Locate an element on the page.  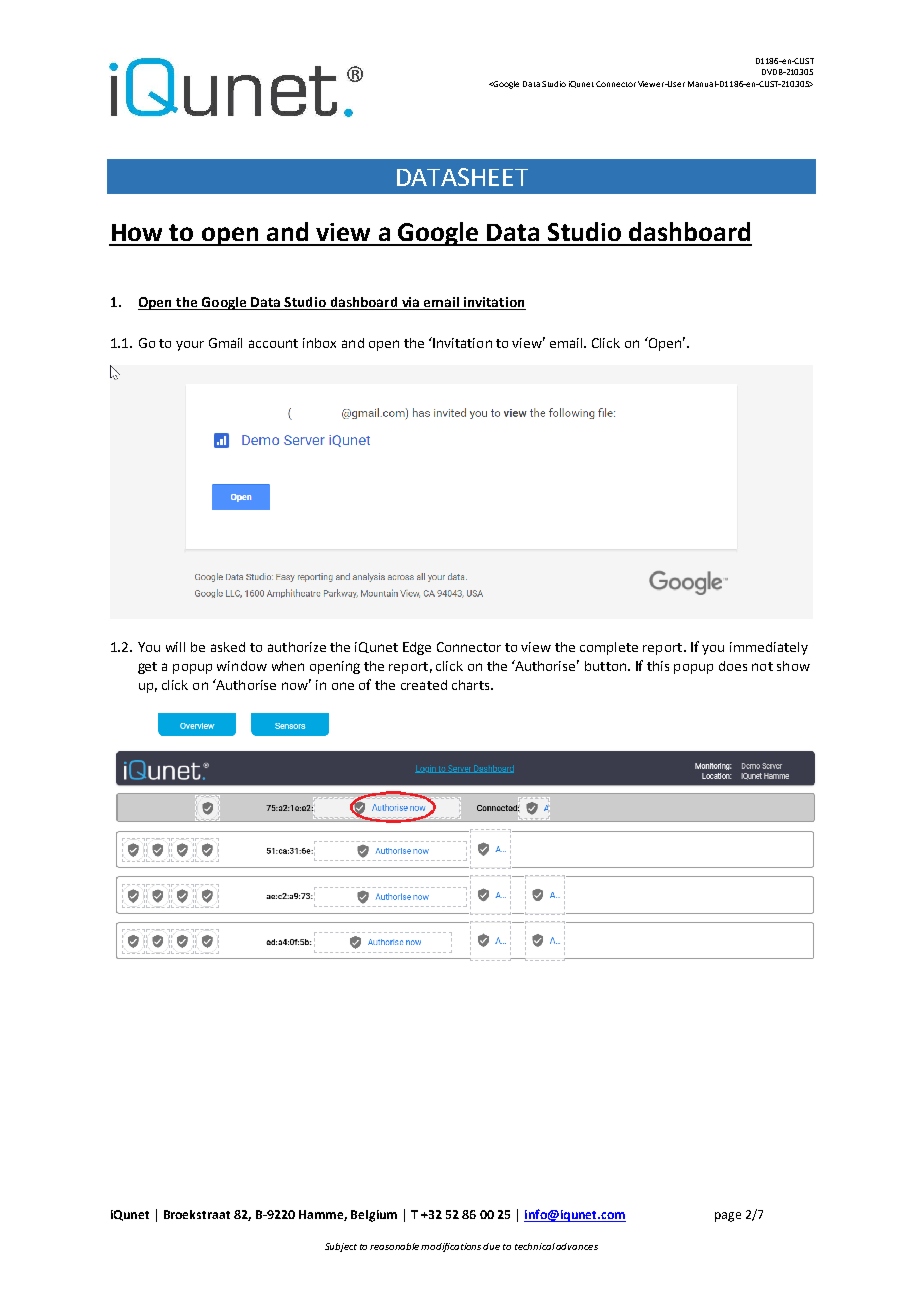
page is located at coordinates (728, 1217).
